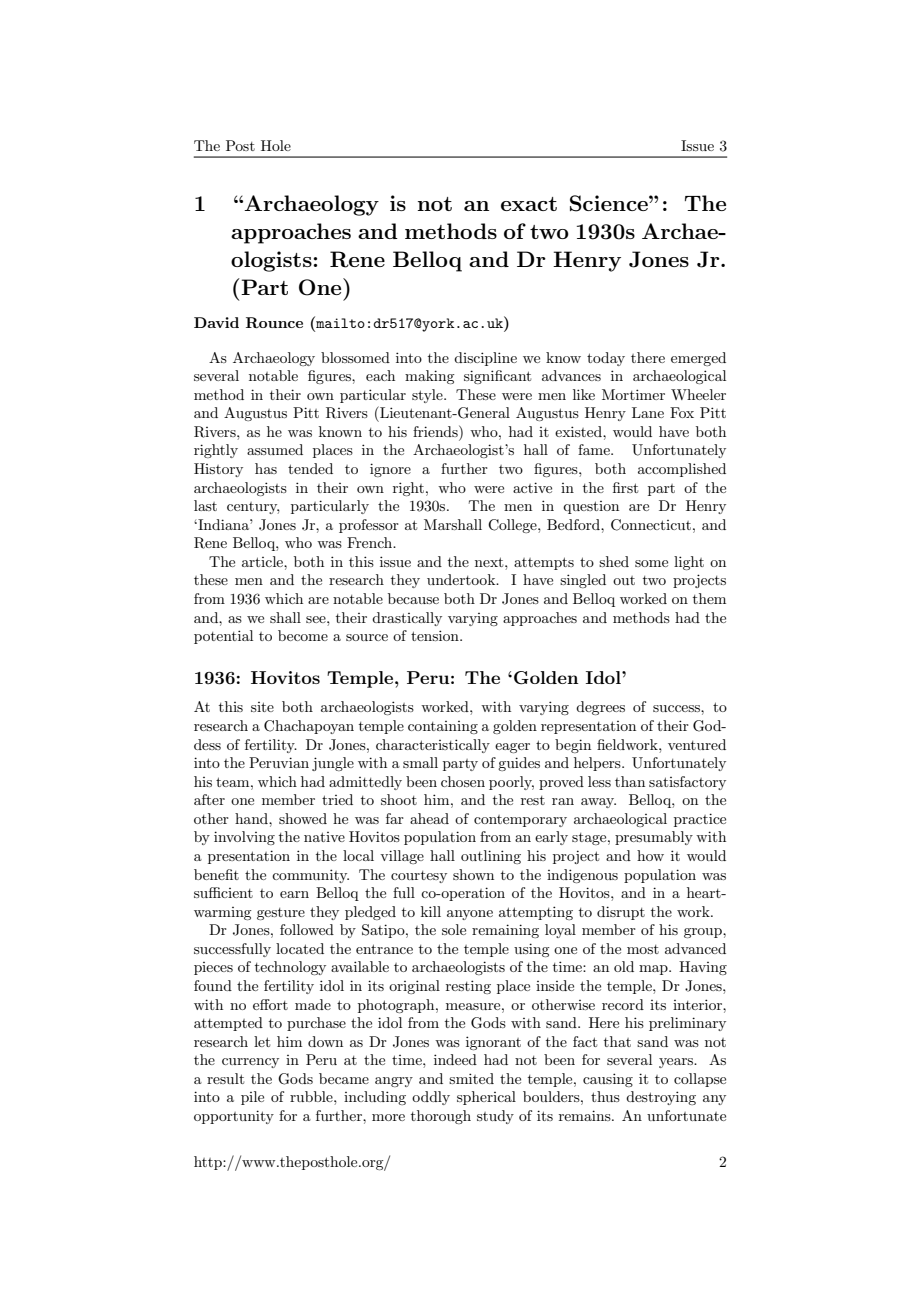 The image size is (924, 1308). I want to click on Science, so click(610, 203).
